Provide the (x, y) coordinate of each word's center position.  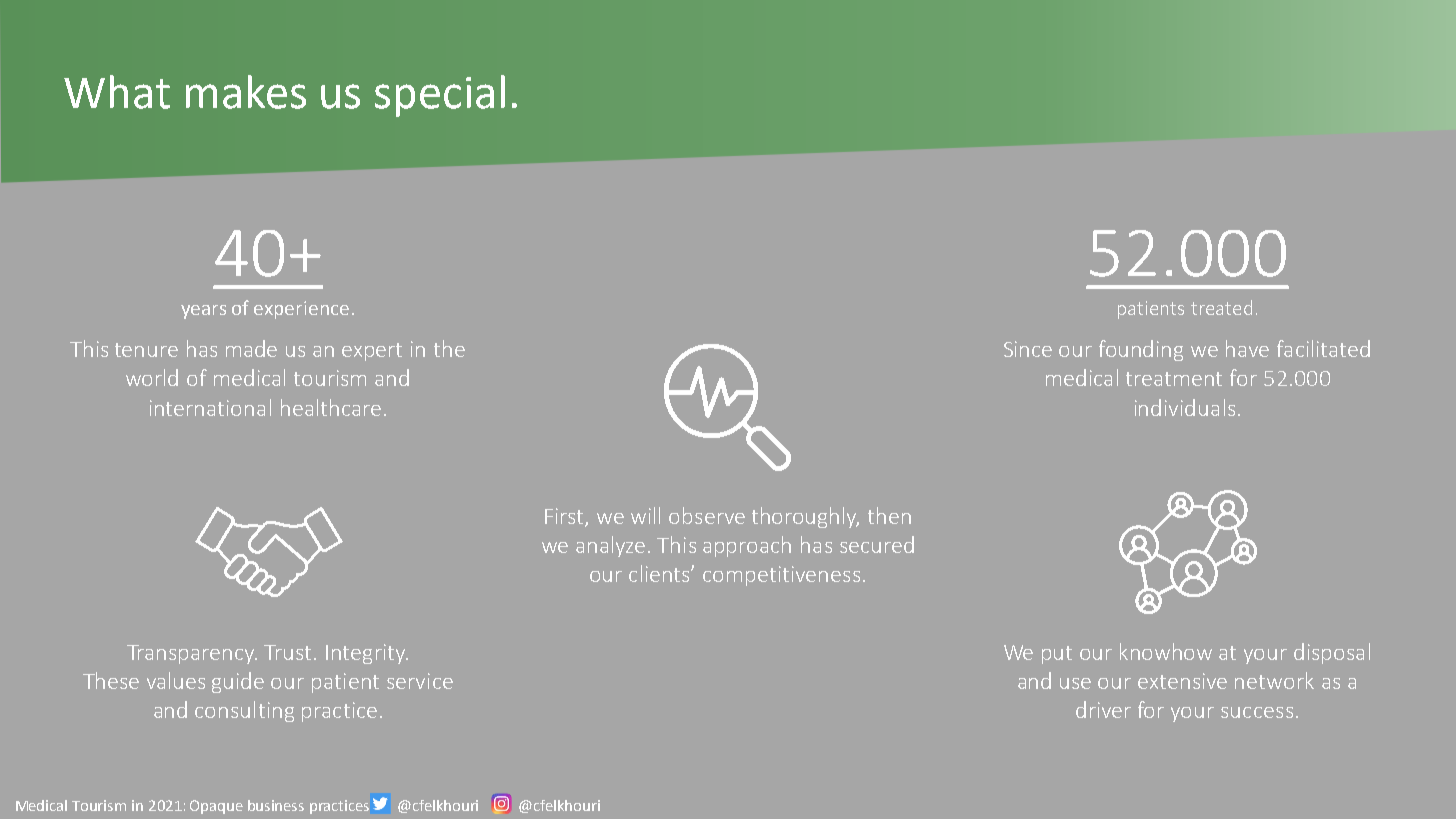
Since (1028, 349)
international (210, 407)
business (276, 805)
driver (1103, 709)
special (440, 96)
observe (707, 515)
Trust (289, 652)
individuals (1185, 407)
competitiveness (781, 576)
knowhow (1166, 651)
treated (1221, 307)
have (1247, 348)
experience (301, 310)
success (1257, 712)
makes (246, 92)
